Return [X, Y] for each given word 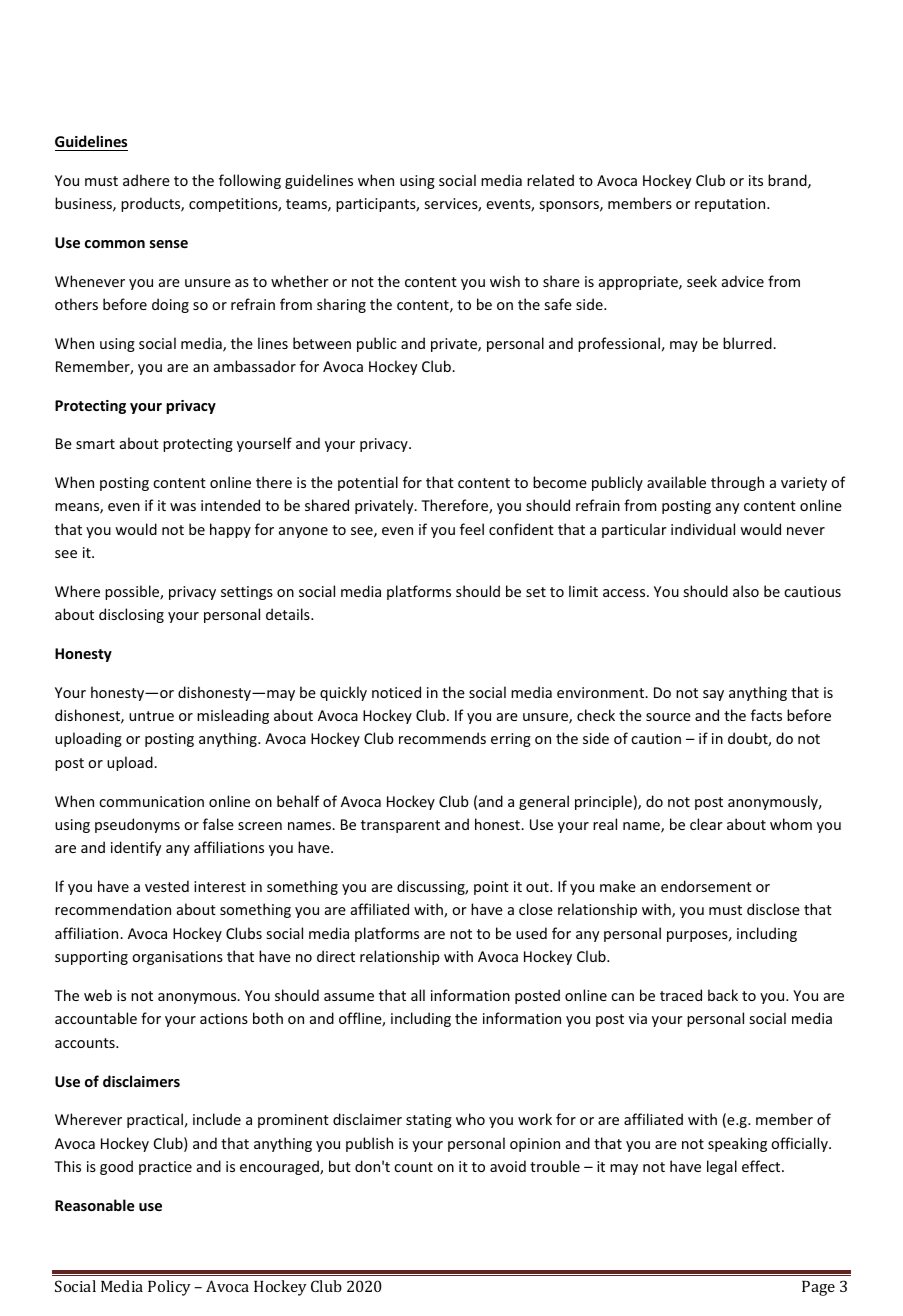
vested [167, 886]
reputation [731, 205]
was [183, 507]
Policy [169, 1288]
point [491, 888]
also [746, 591]
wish [505, 281]
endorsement [706, 886]
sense [169, 244]
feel [472, 529]
